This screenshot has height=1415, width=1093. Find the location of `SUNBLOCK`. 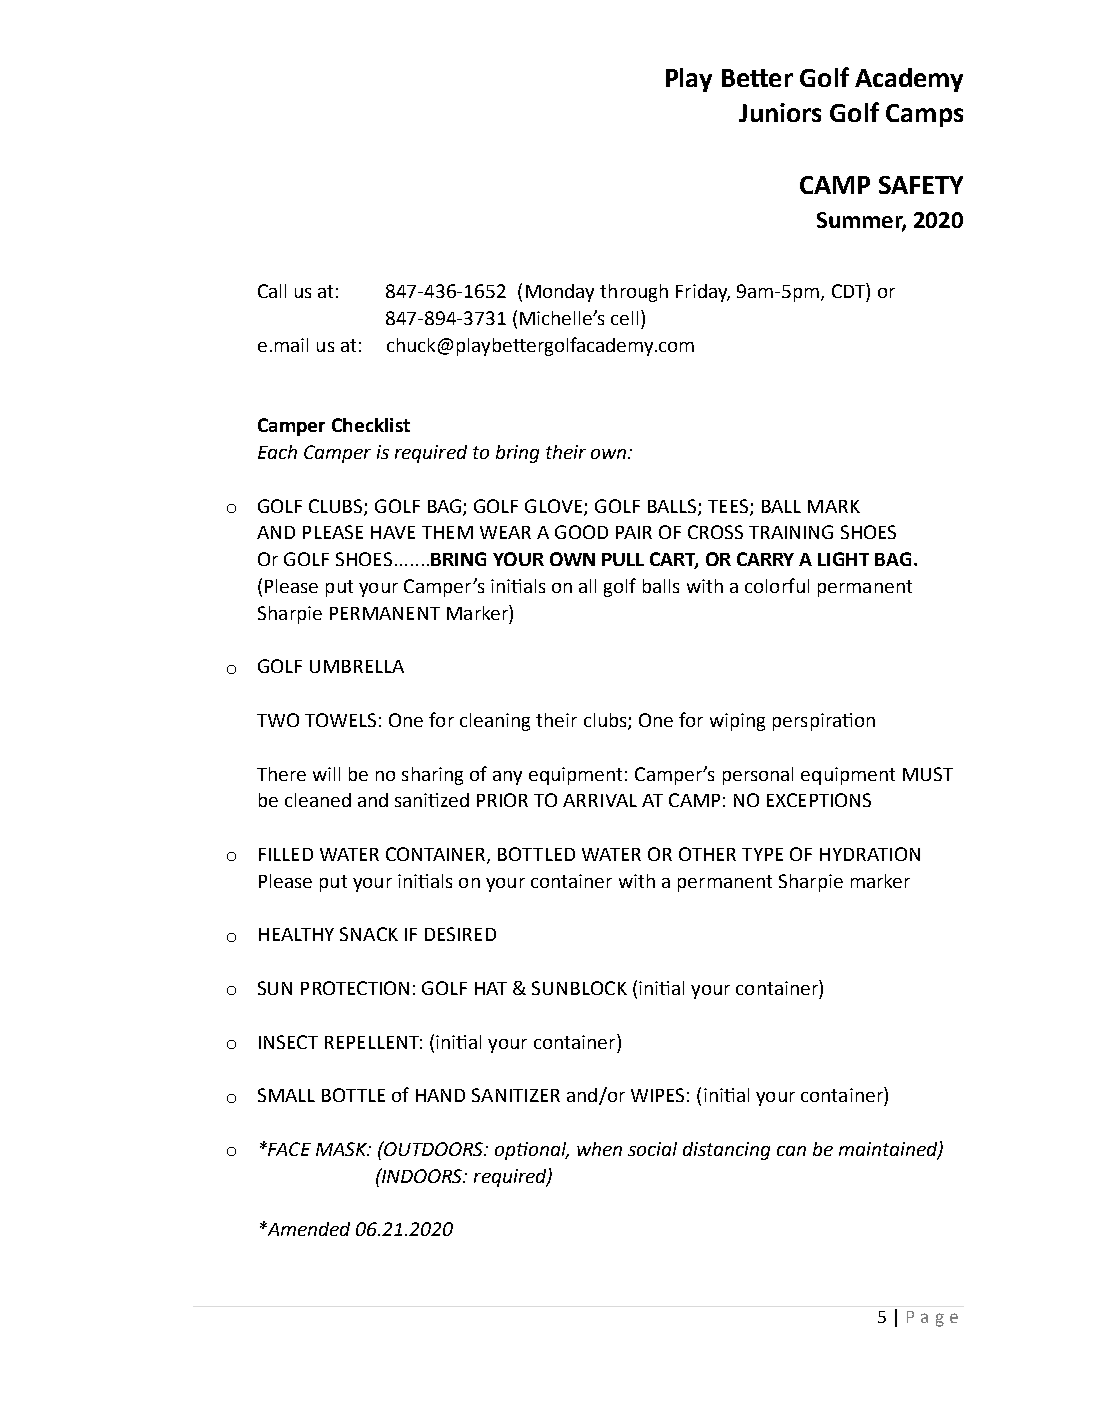

SUNBLOCK is located at coordinates (579, 988).
